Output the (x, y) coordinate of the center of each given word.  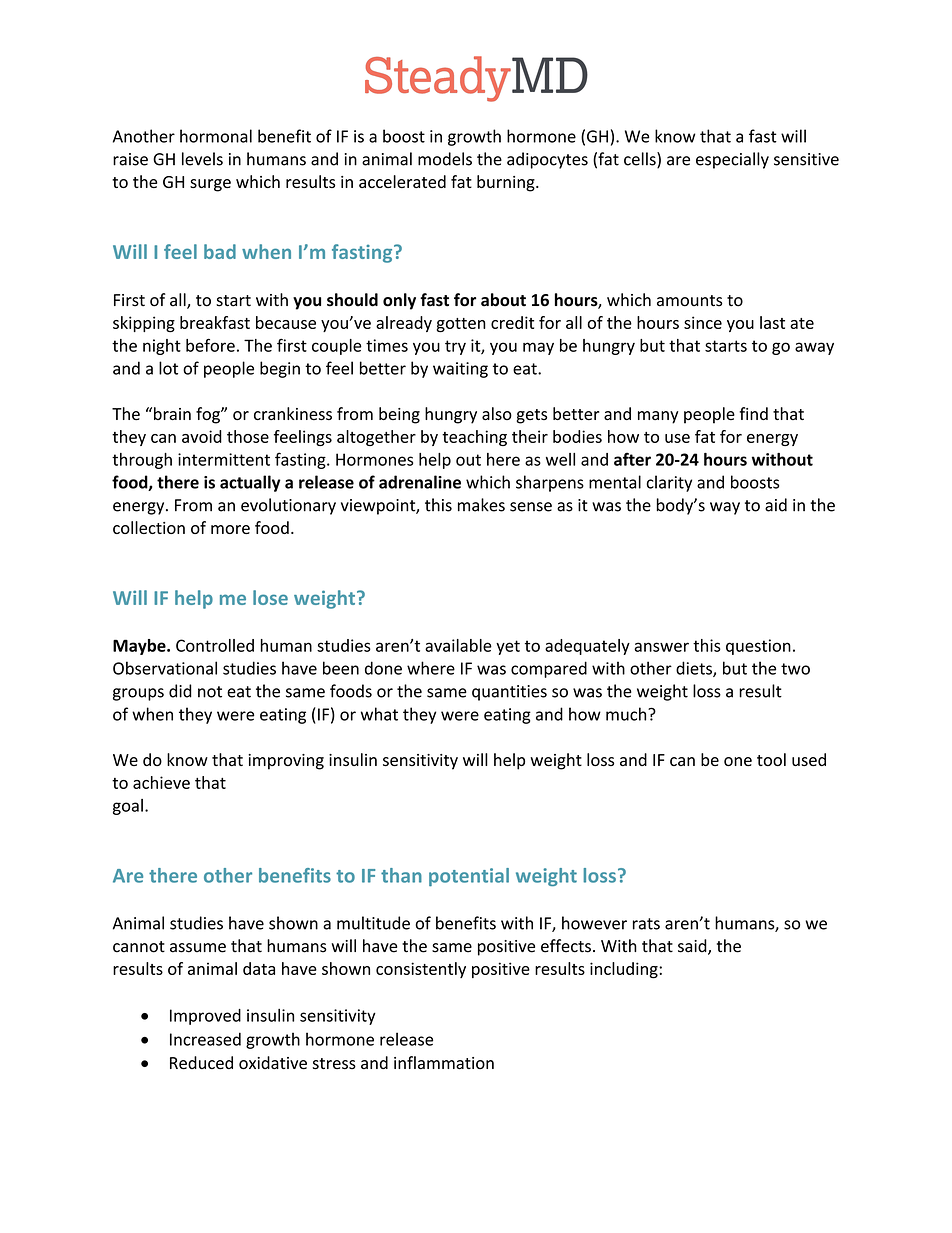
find (754, 413)
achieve (161, 782)
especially (732, 160)
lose (270, 597)
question (758, 647)
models (445, 159)
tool (771, 759)
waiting (460, 370)
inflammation (444, 1063)
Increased (205, 1039)
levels (202, 159)
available (458, 645)
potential (469, 877)
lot (168, 368)
